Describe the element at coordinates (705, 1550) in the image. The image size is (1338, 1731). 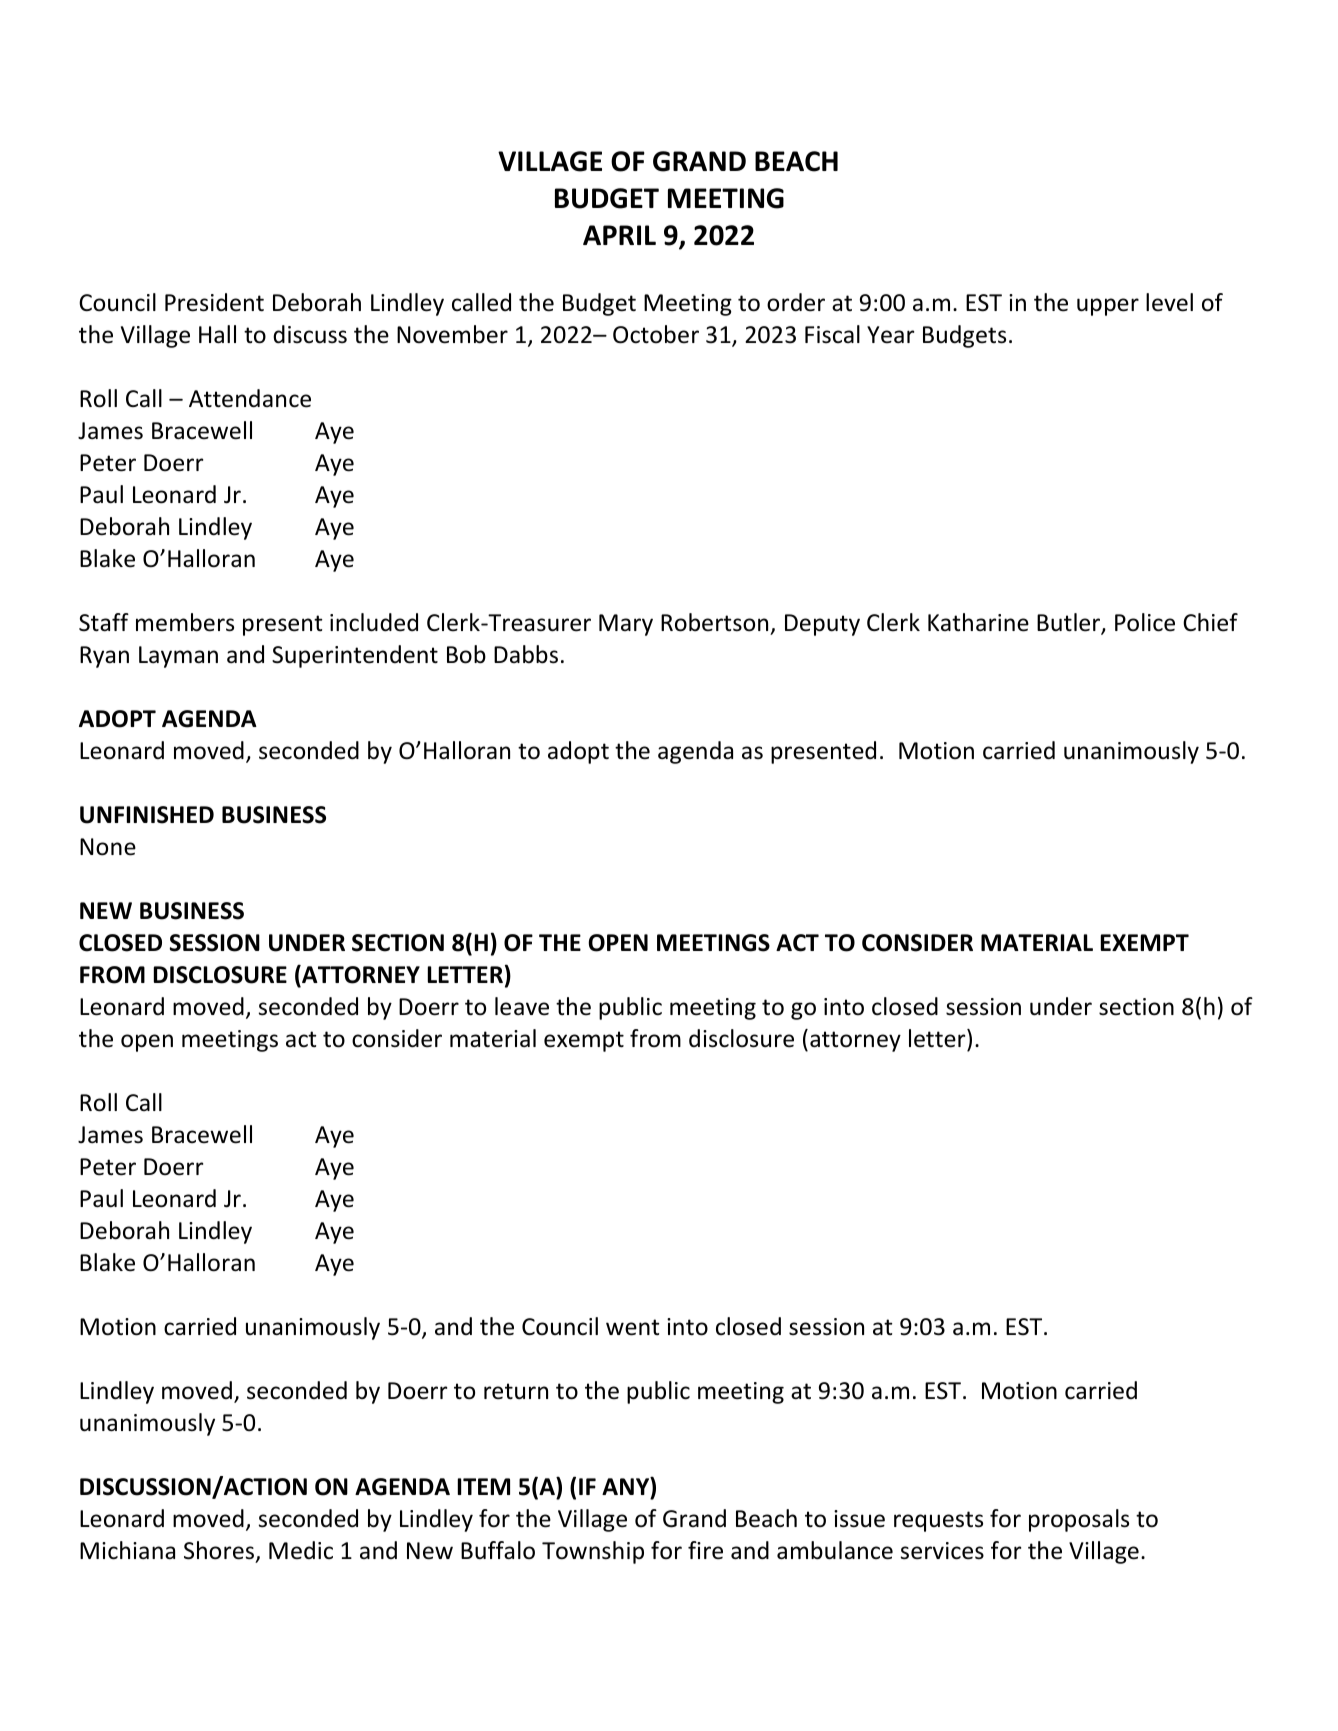
I see `fire` at that location.
